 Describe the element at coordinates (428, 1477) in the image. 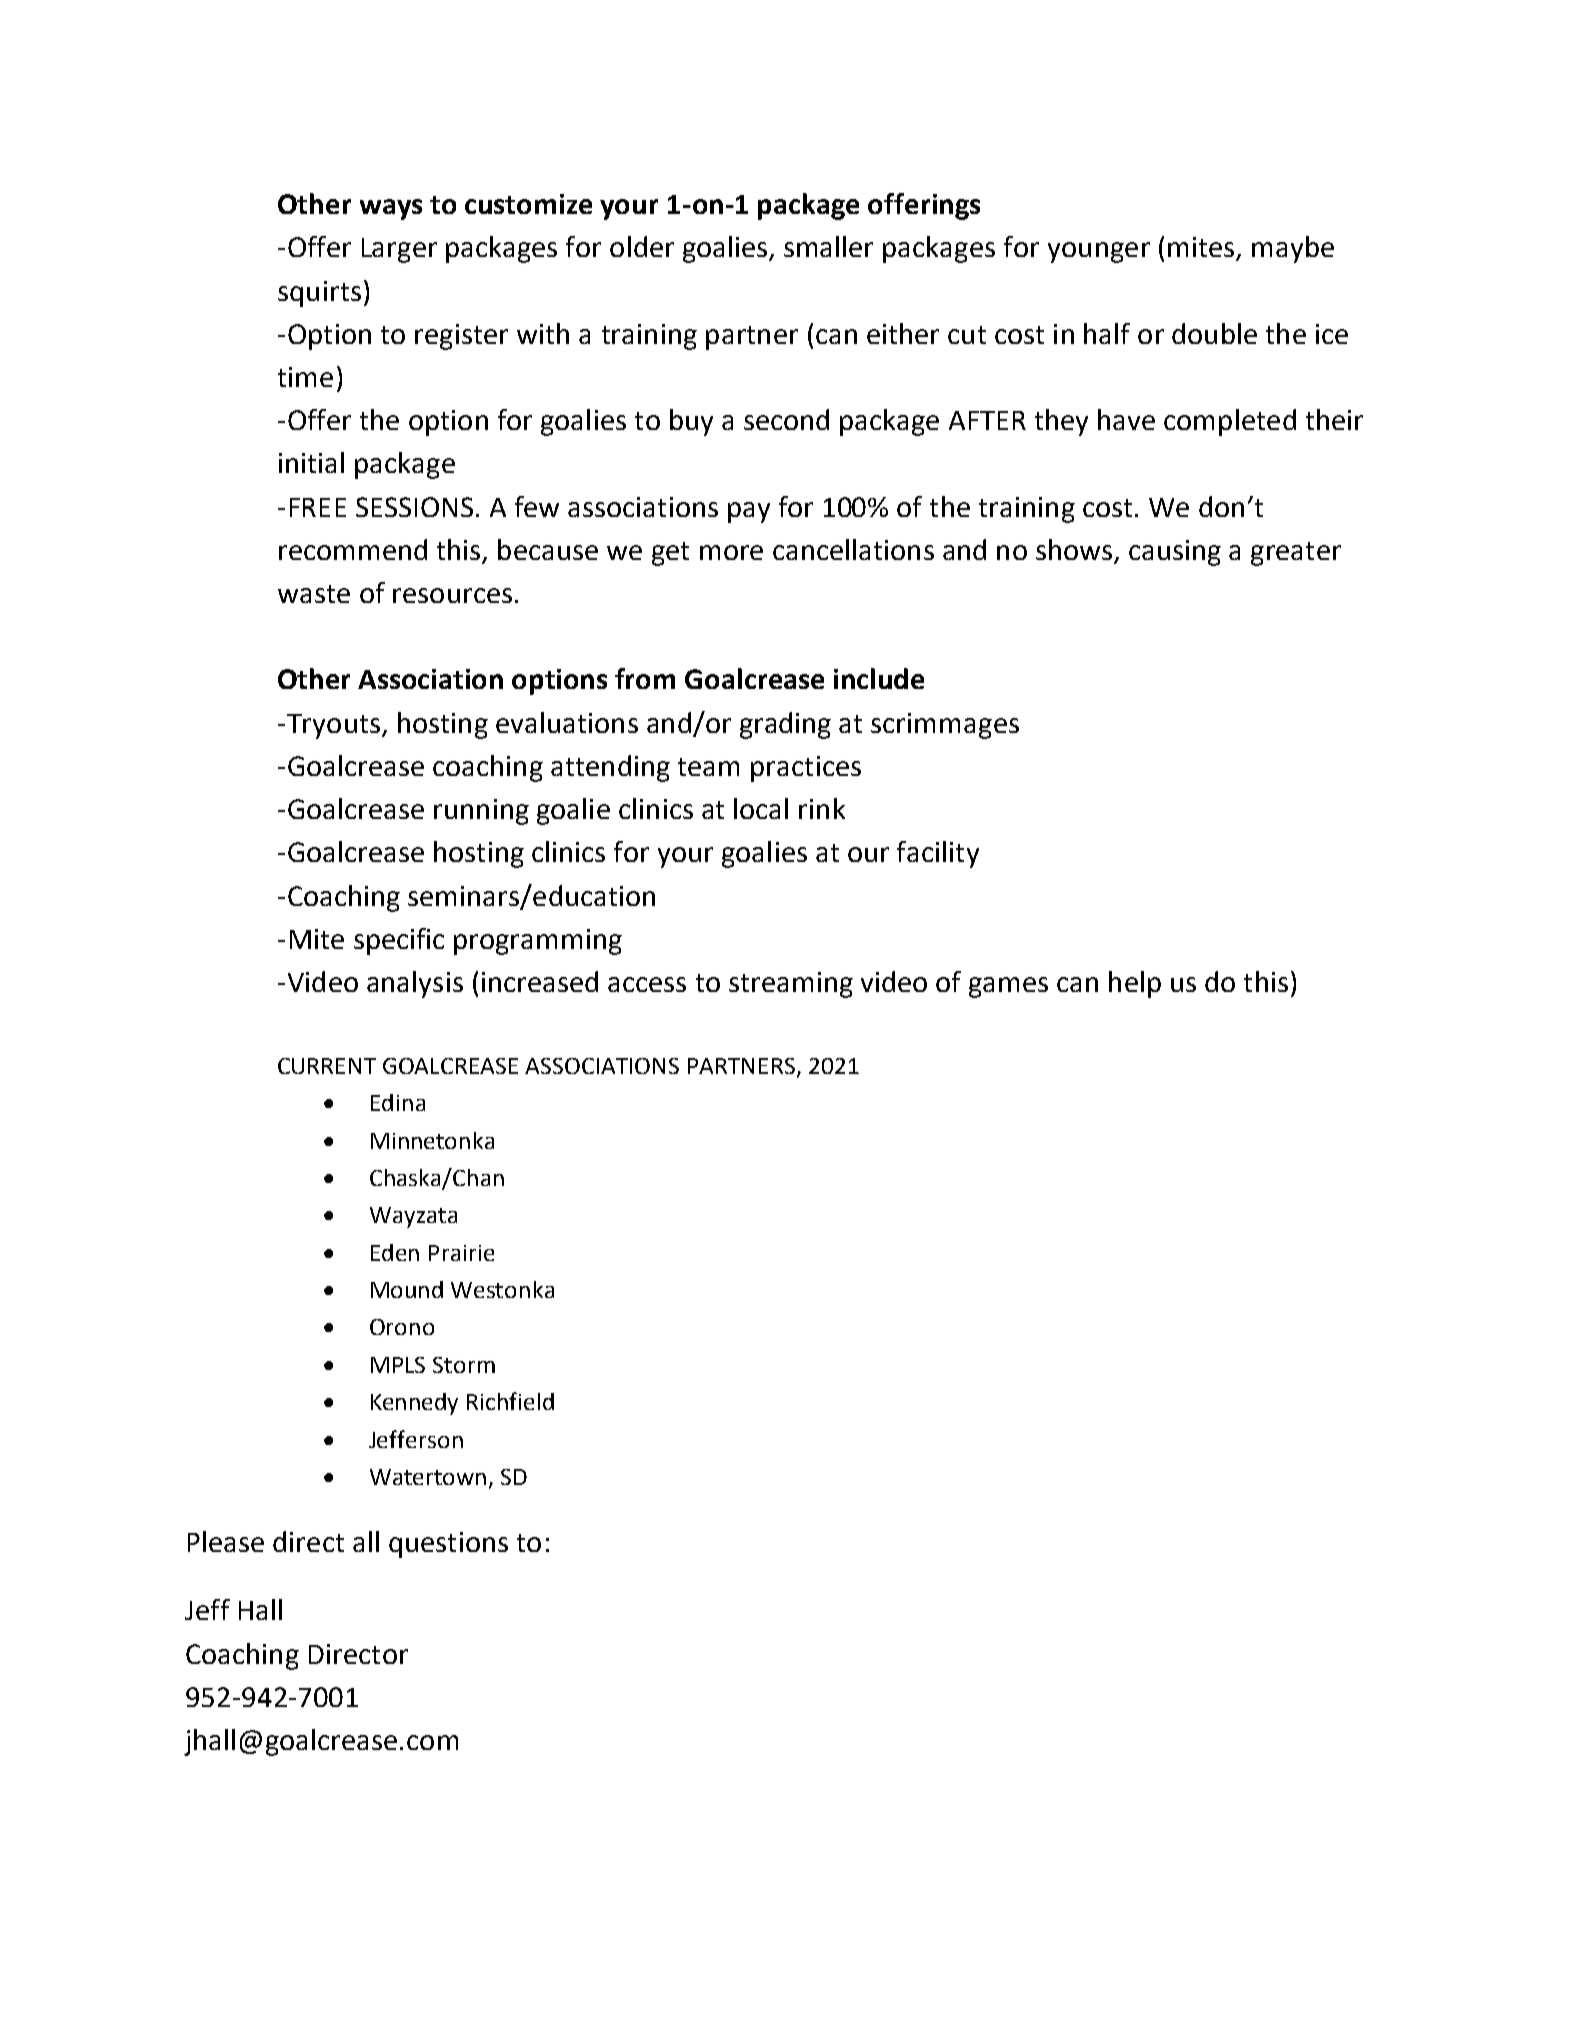

I see `Watertown` at that location.
